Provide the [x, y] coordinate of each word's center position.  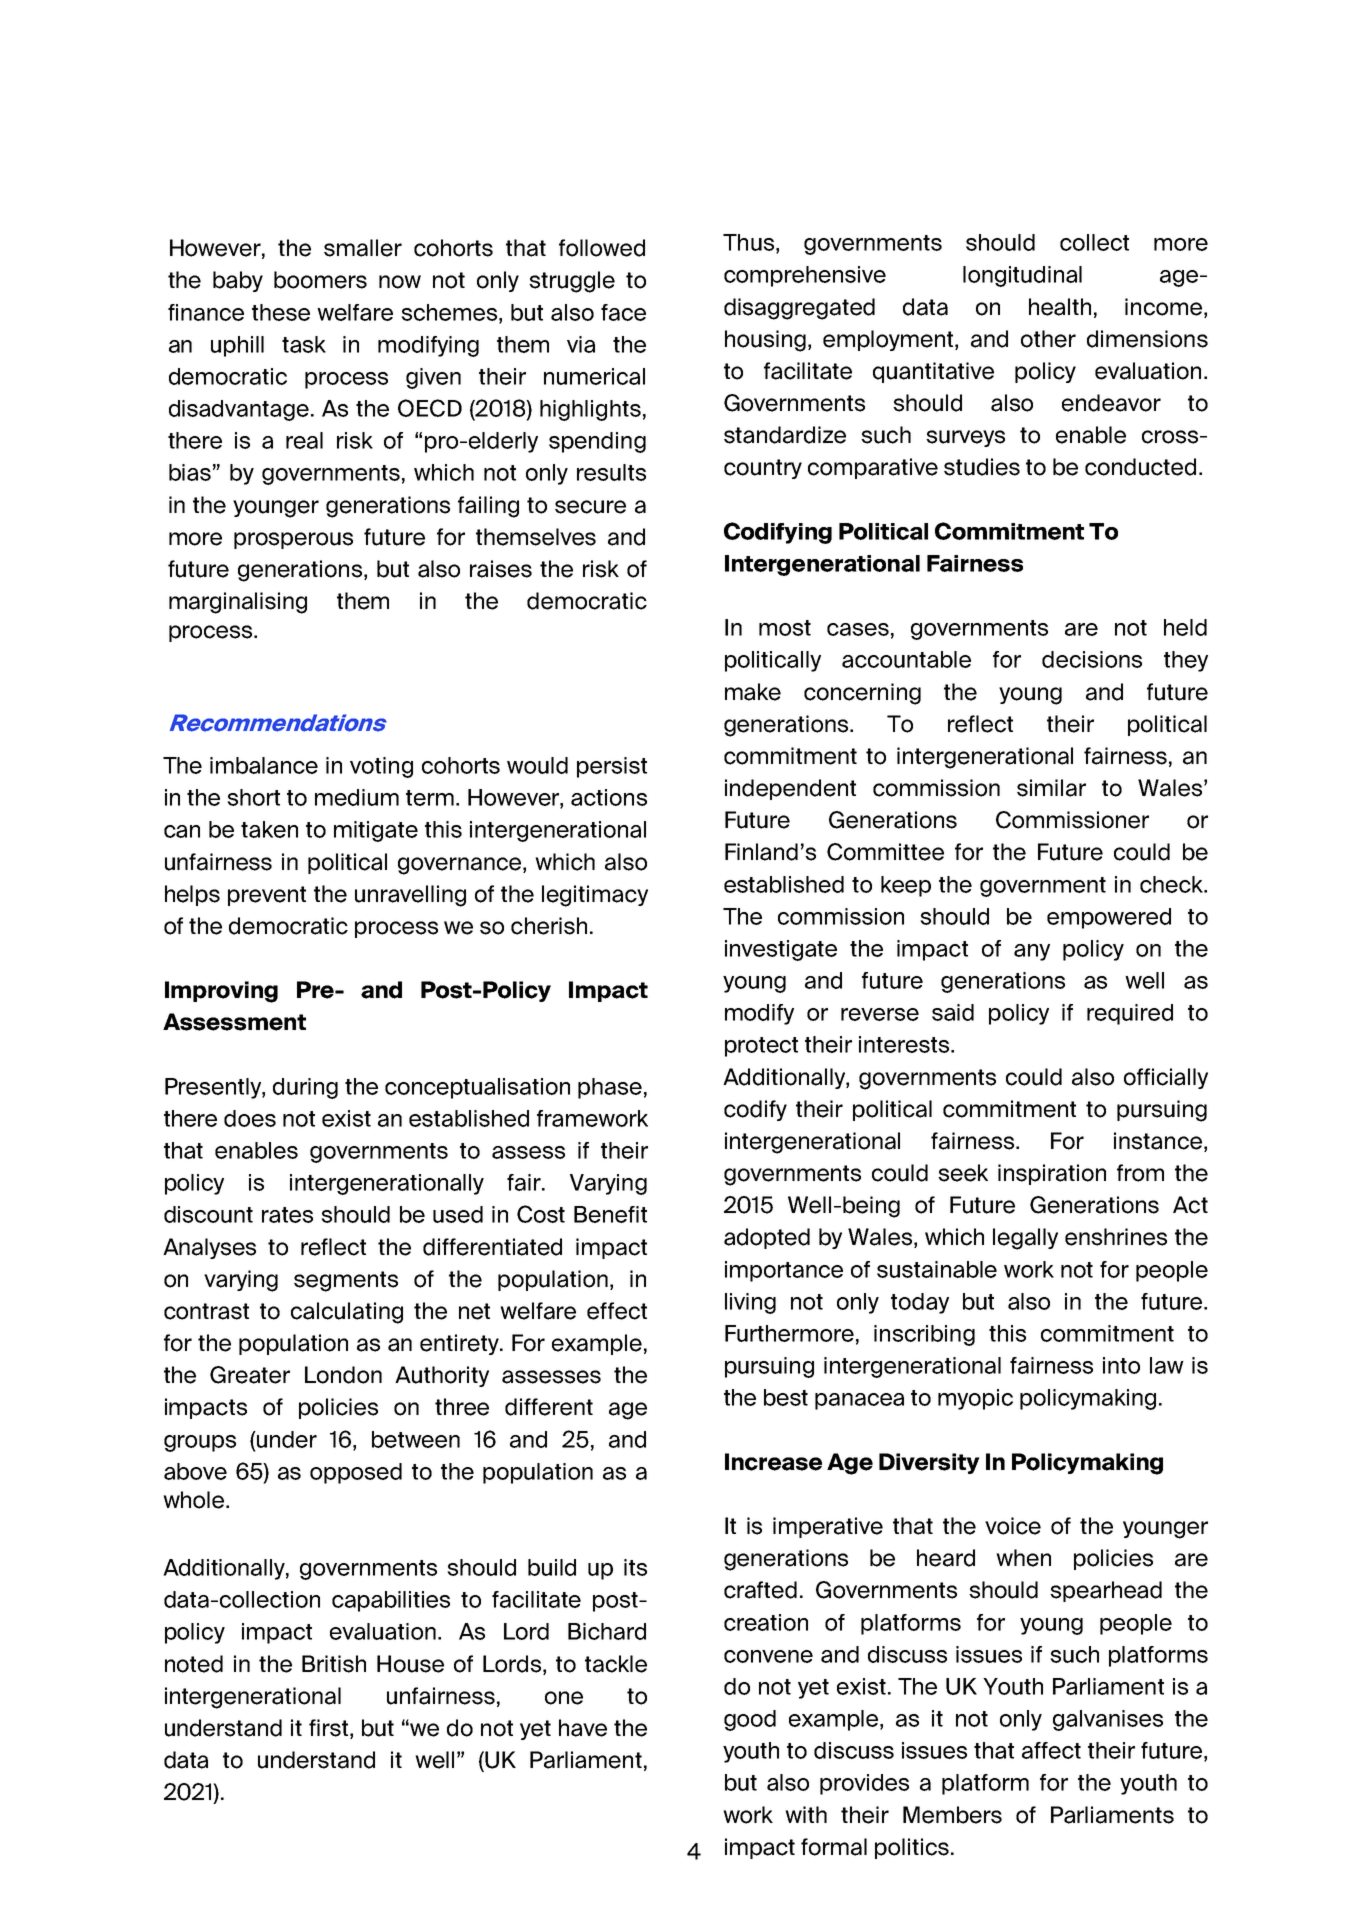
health [1060, 307]
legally [1025, 1239]
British [334, 1664]
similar [1051, 788]
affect [1051, 1750]
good [750, 1720]
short [253, 797]
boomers [320, 280]
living [750, 1303]
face [623, 312]
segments [346, 1281]
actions [609, 797]
